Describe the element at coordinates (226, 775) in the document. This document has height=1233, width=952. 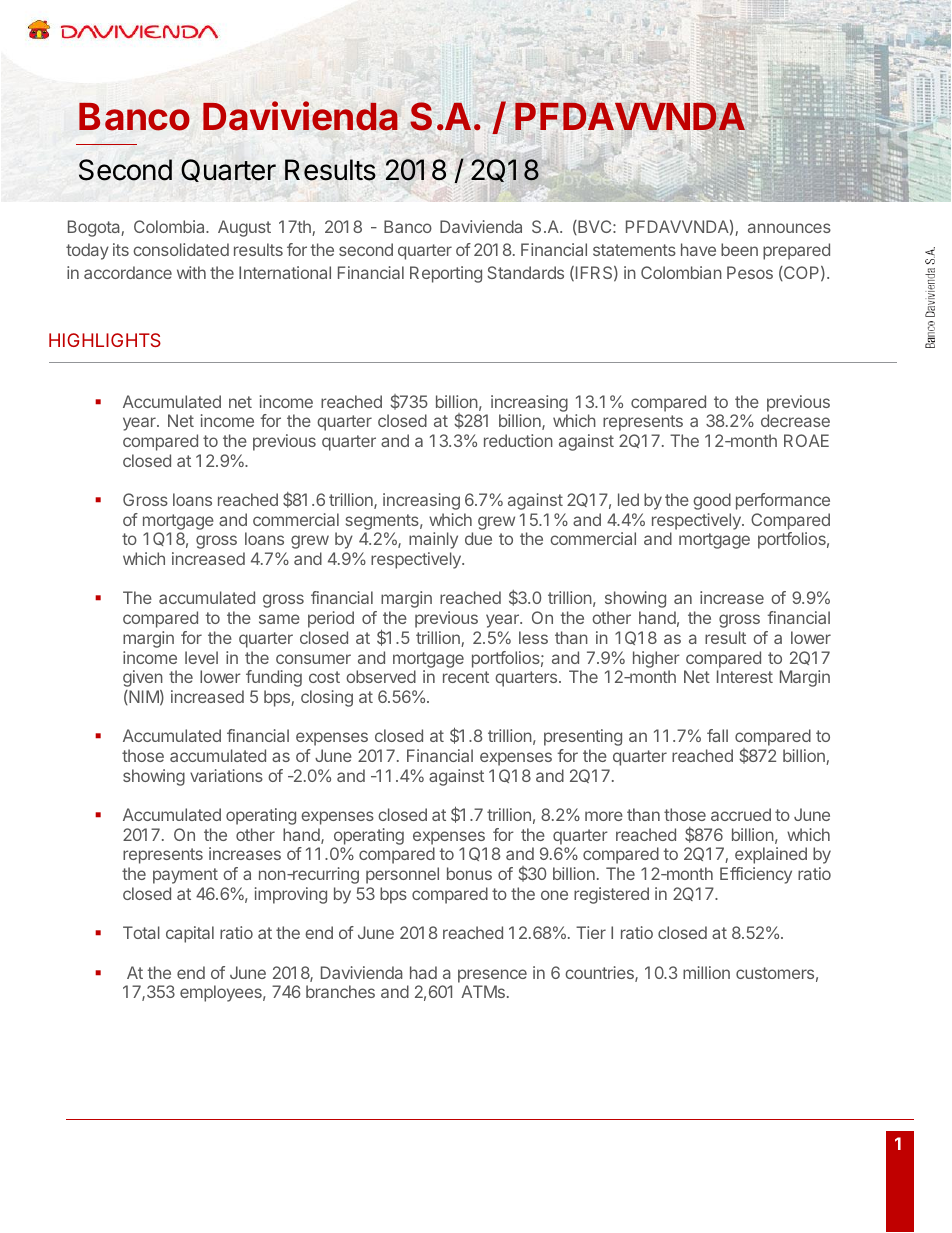
I see `variations` at that location.
